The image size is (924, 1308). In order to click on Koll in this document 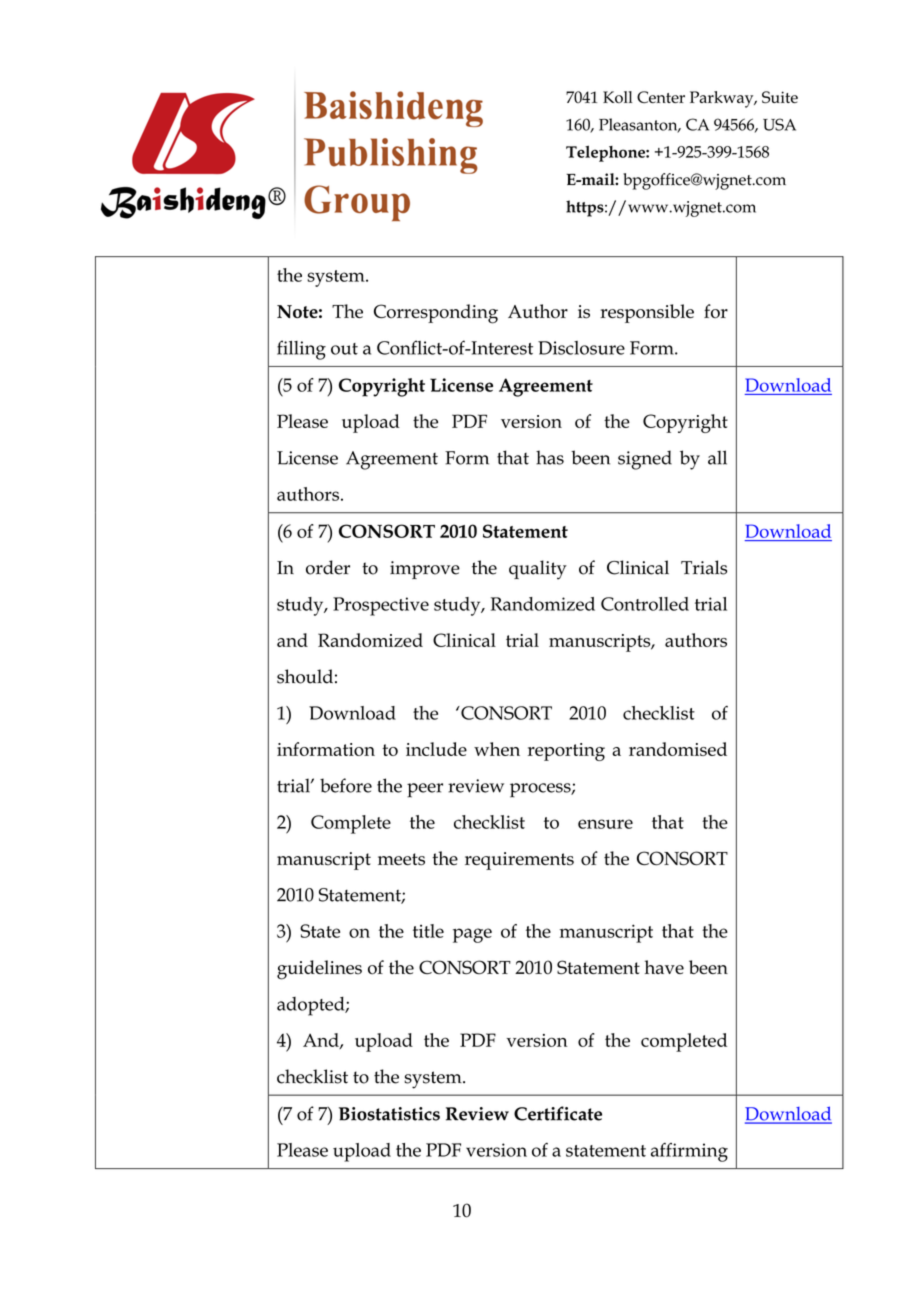, I will do `click(617, 97)`.
